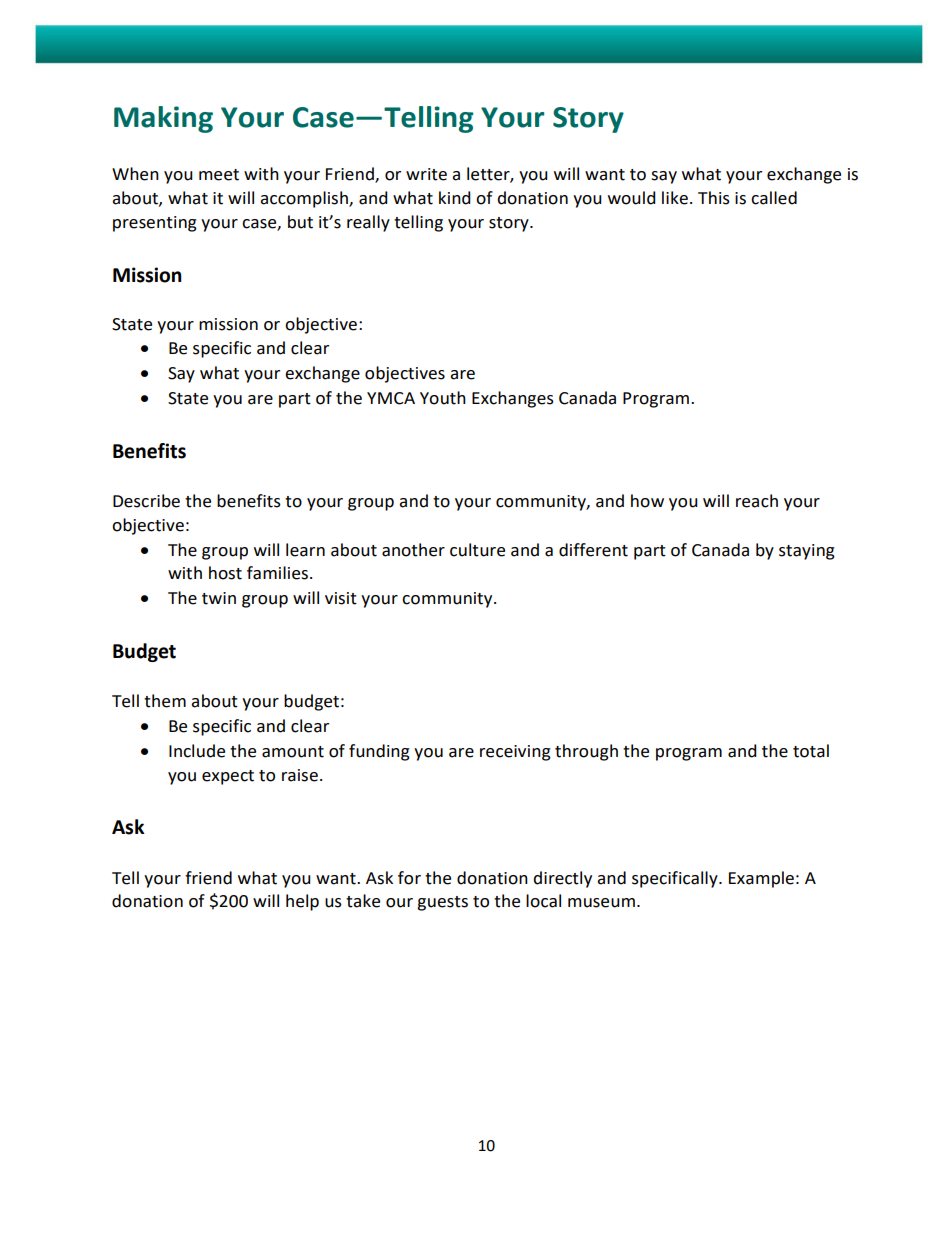  What do you see at coordinates (757, 501) in the image?
I see `reach` at bounding box center [757, 501].
